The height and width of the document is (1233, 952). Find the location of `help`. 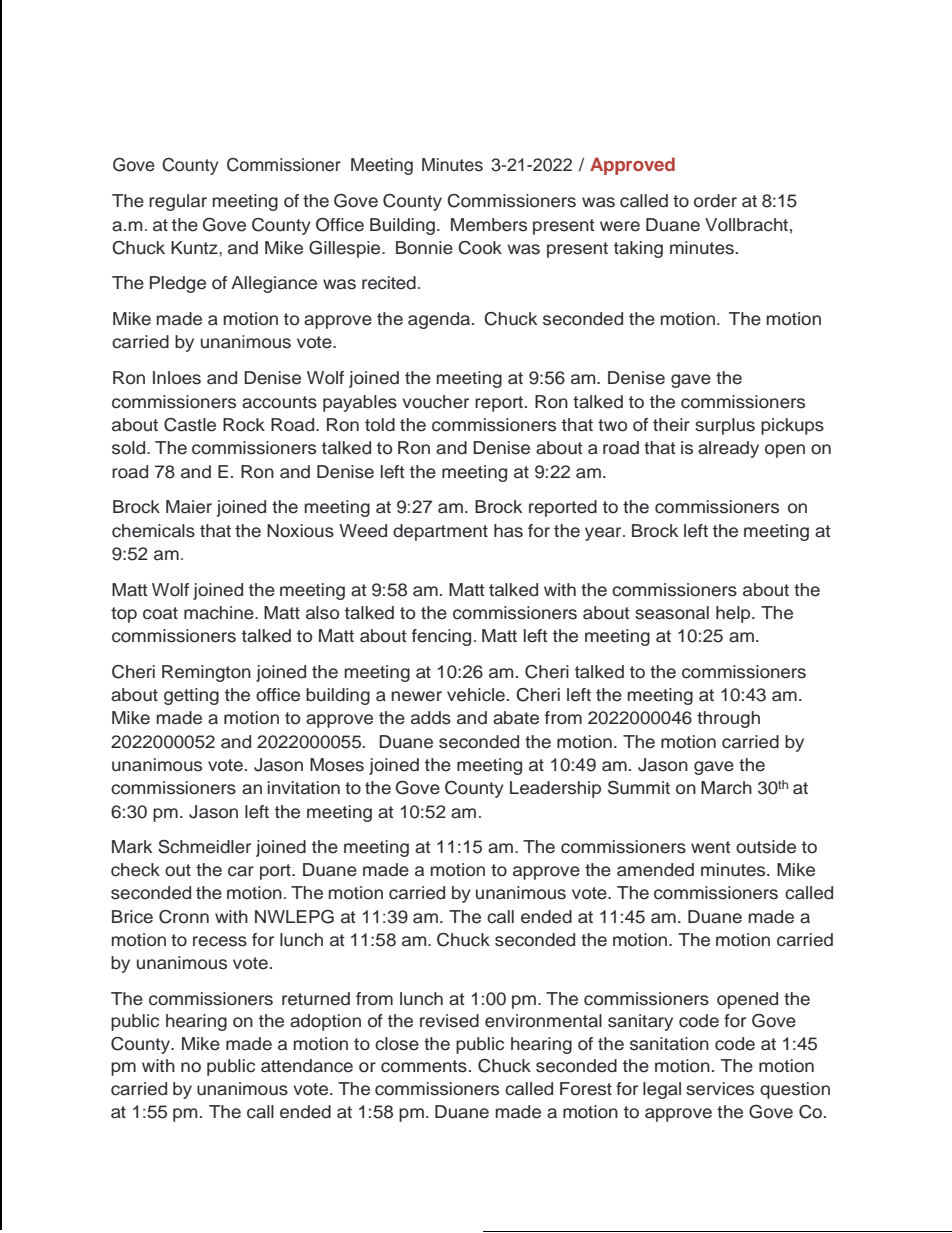

help is located at coordinates (734, 614).
